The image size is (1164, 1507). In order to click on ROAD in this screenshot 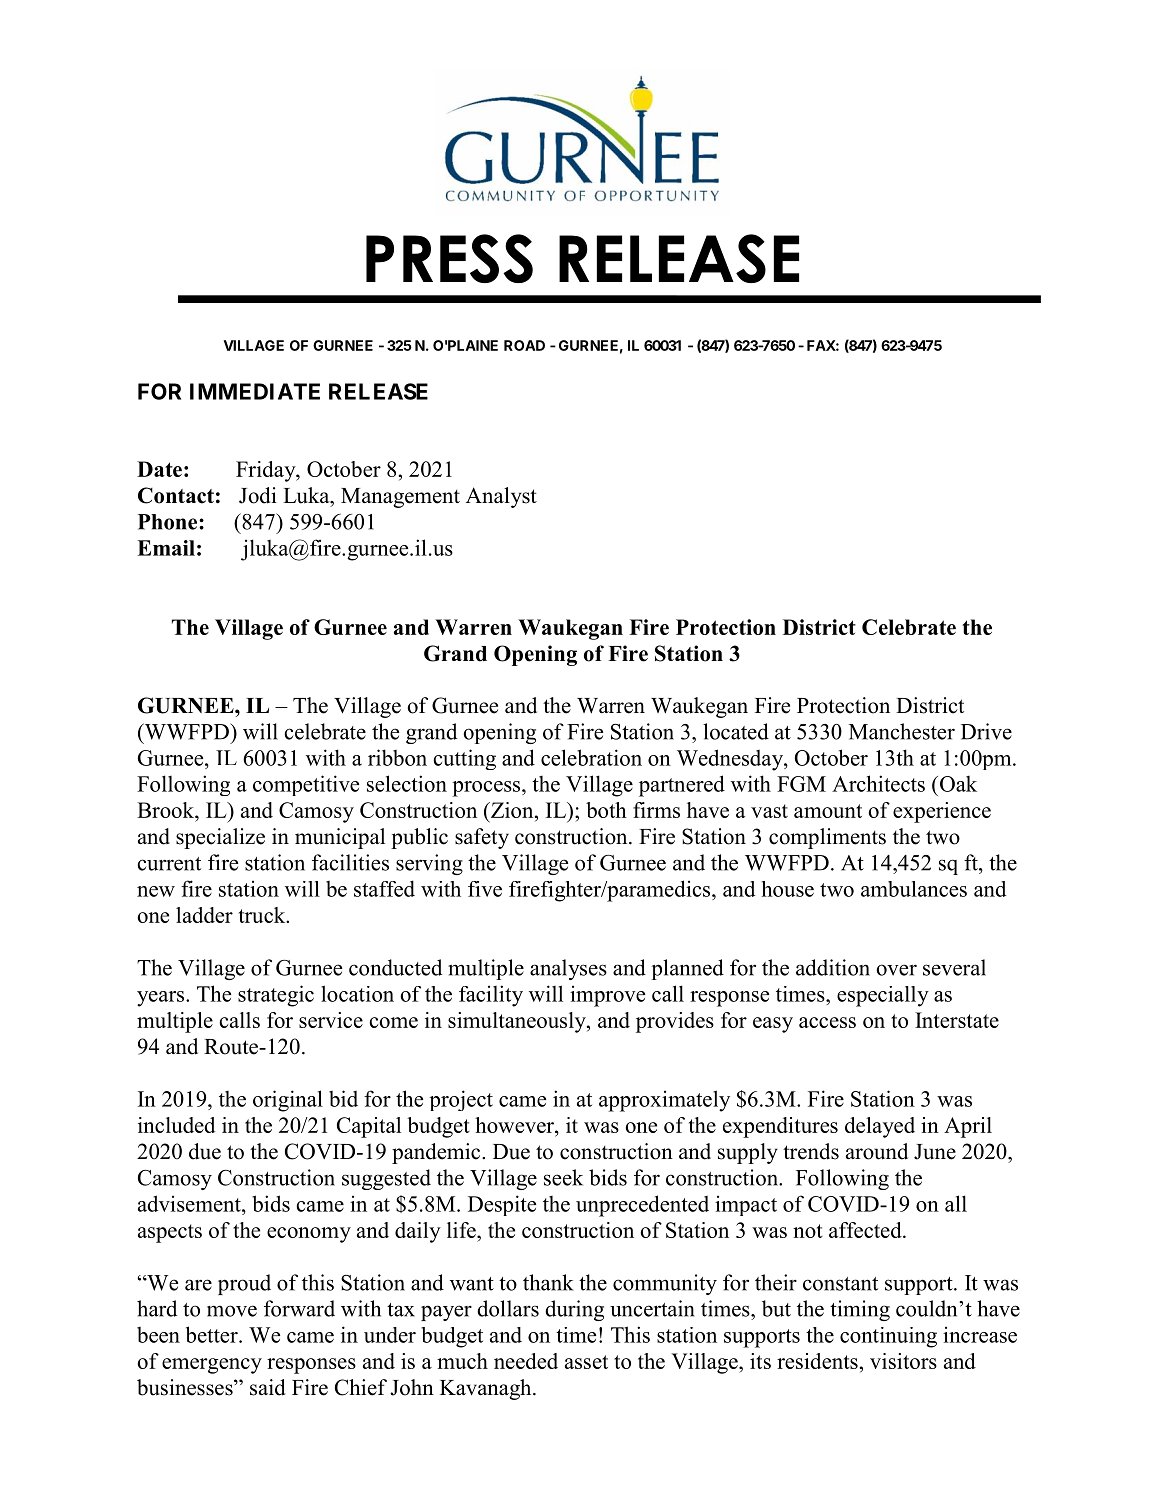, I will do `click(524, 345)`.
